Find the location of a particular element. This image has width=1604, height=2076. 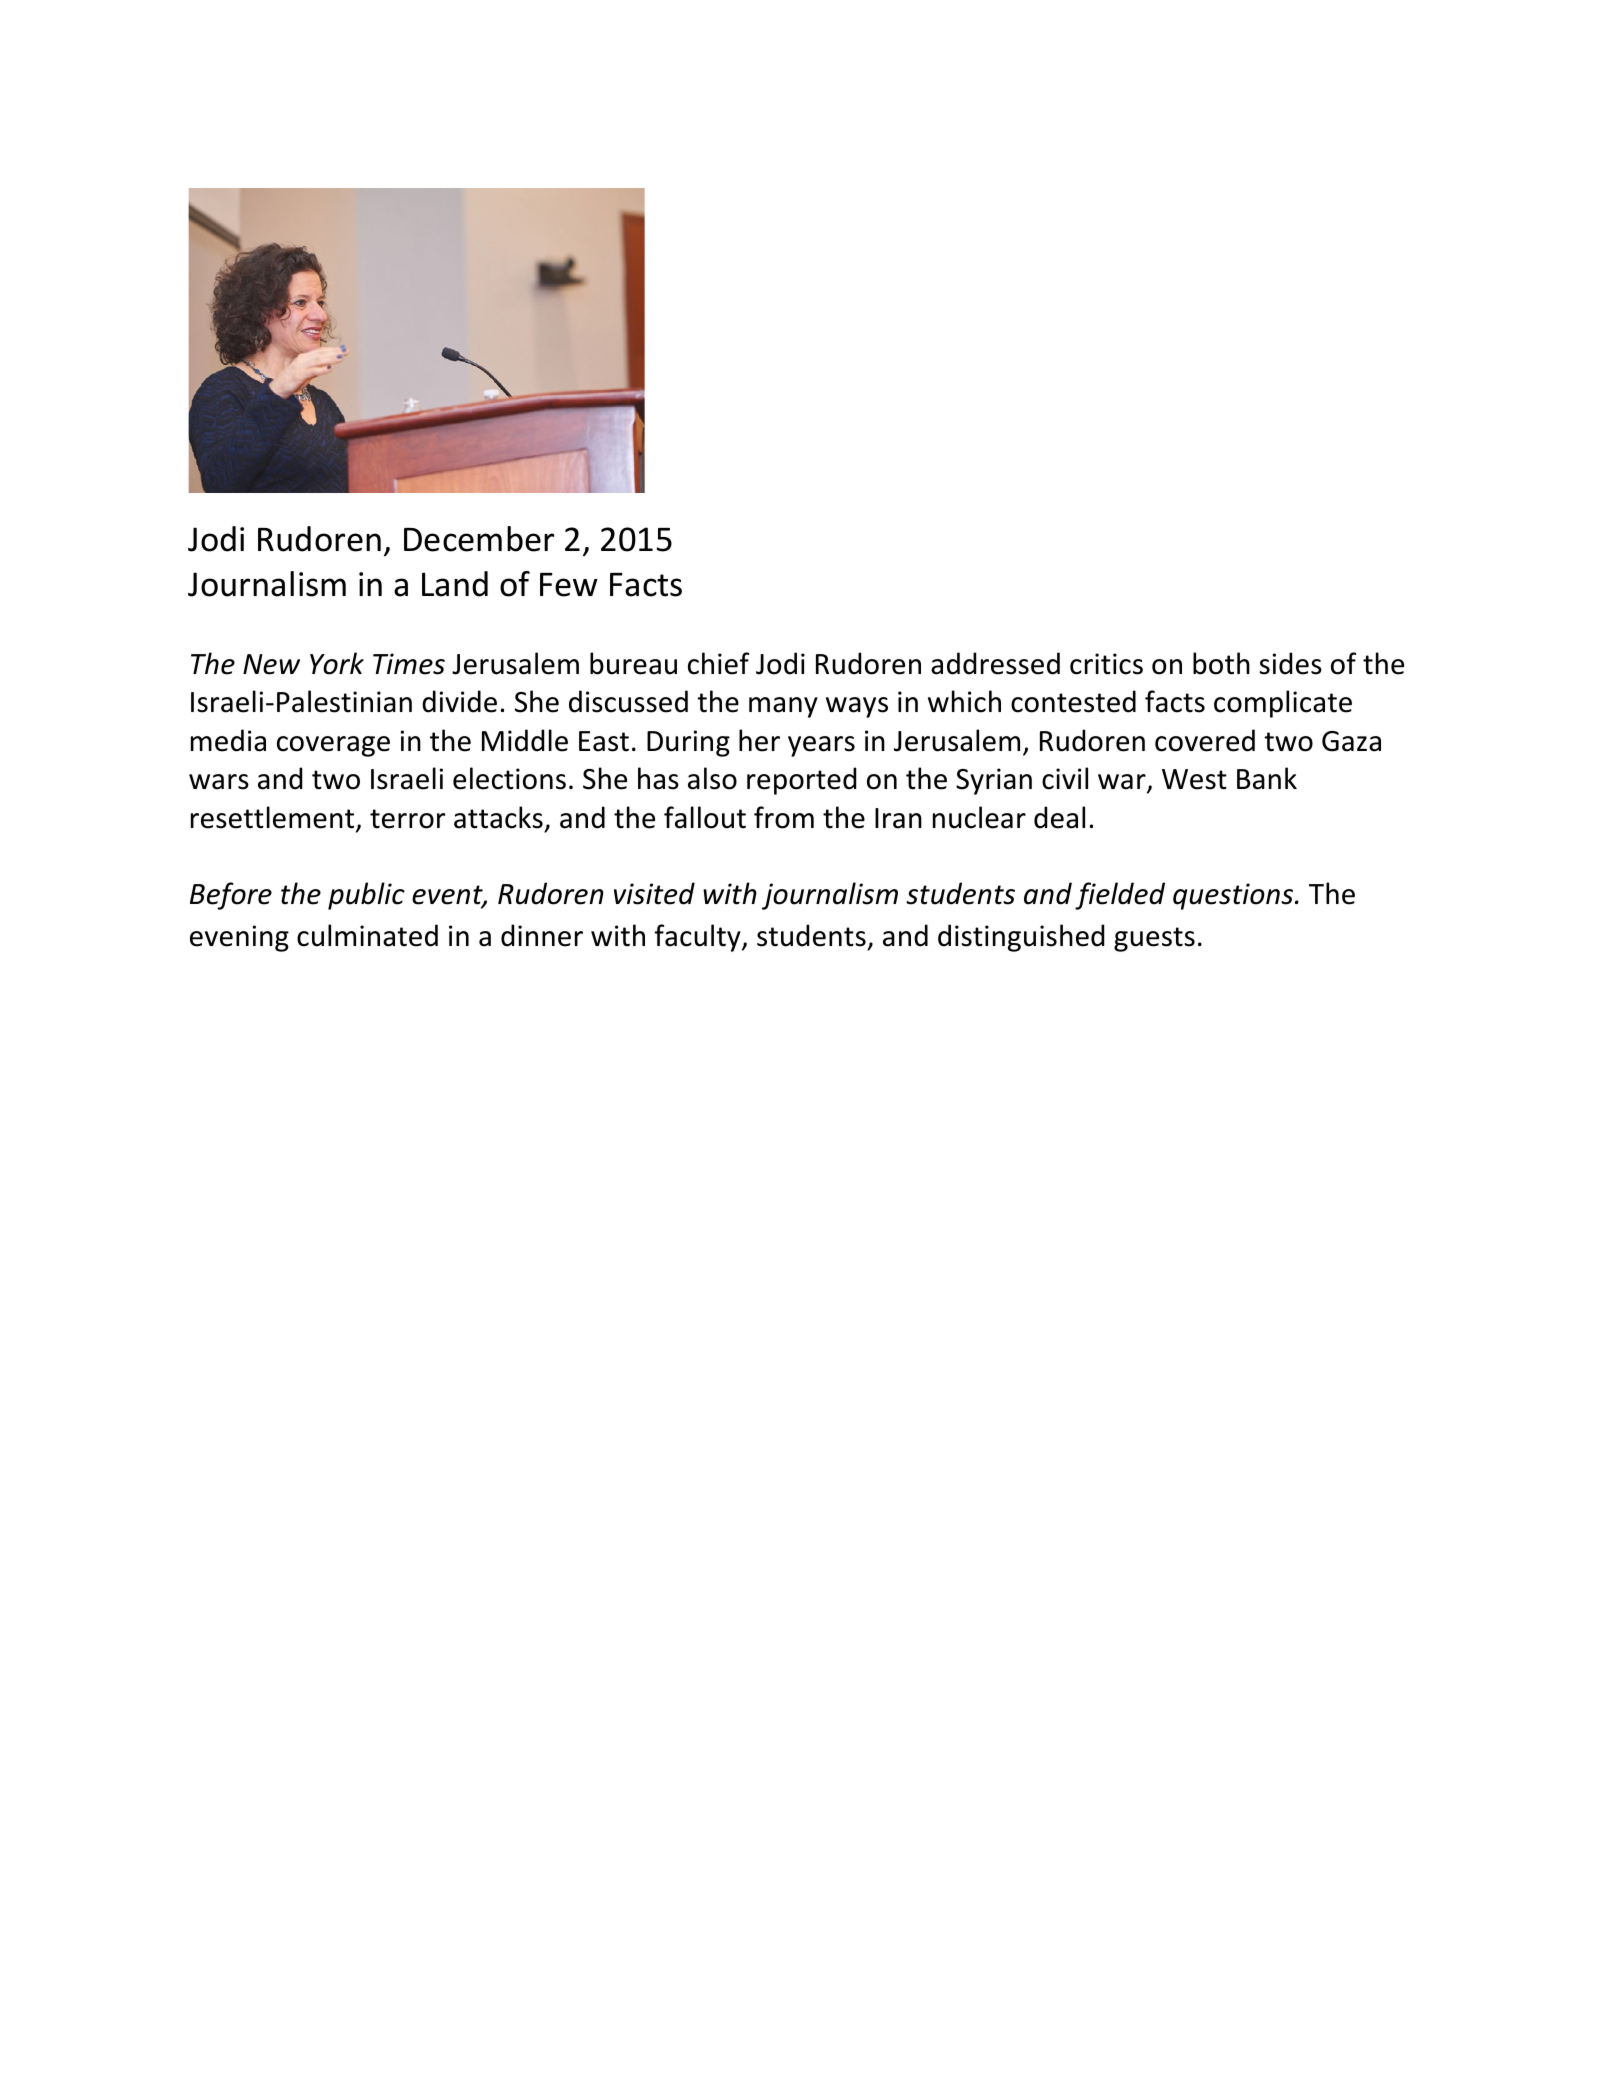

sides is located at coordinates (1290, 663).
